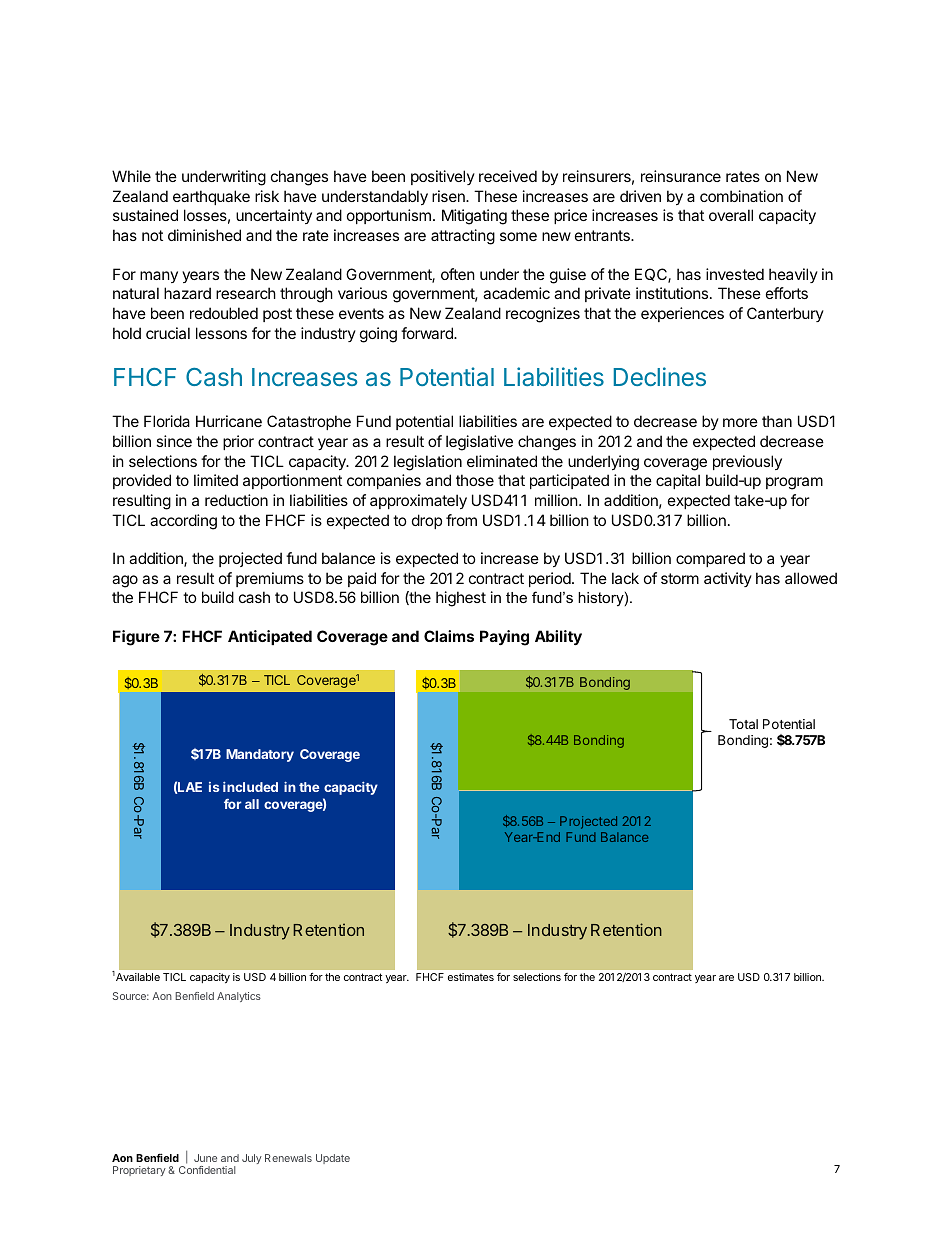  Describe the element at coordinates (211, 197) in the document. I see `earthquake` at that location.
